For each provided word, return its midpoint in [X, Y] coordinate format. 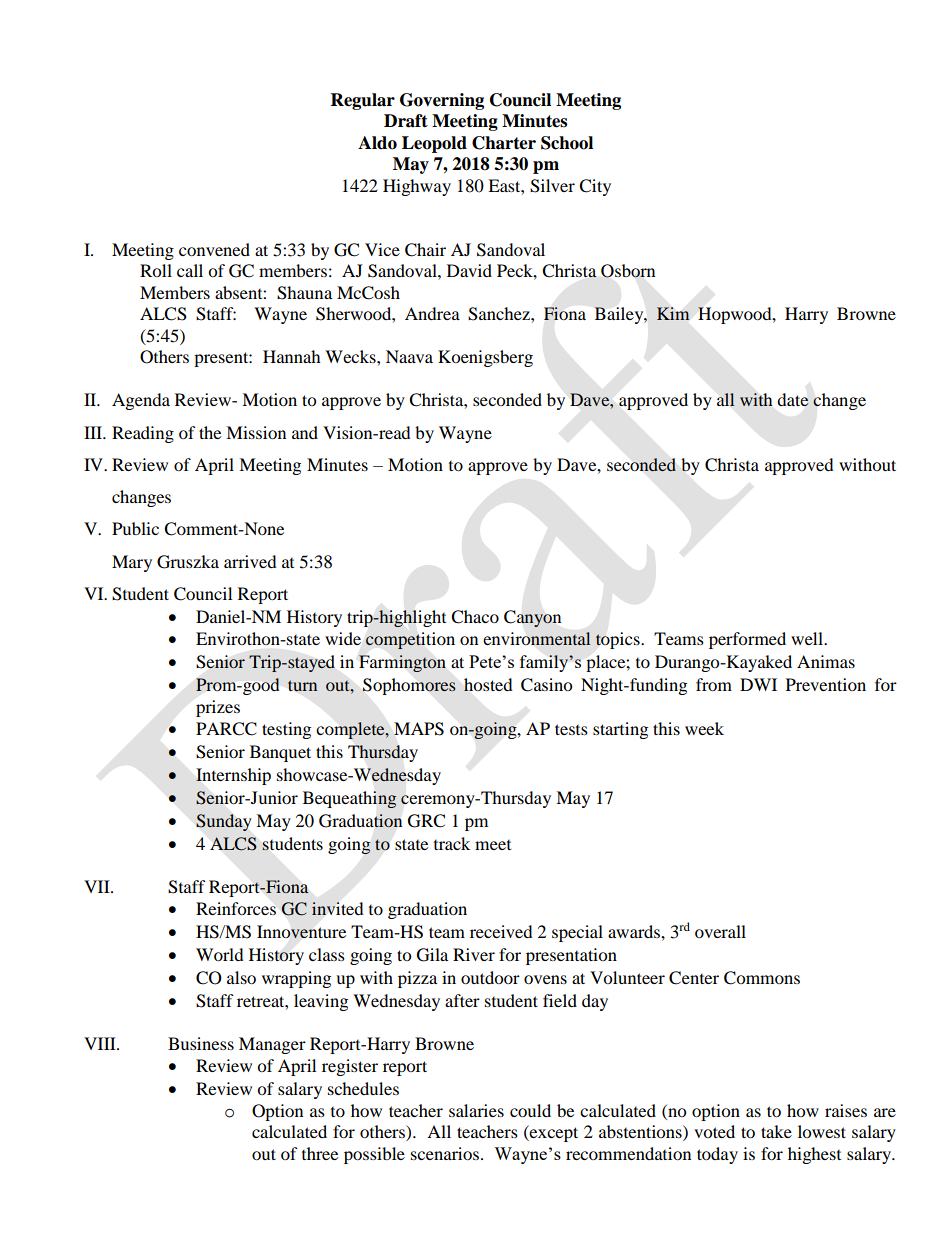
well [808, 638]
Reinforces [236, 908]
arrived [250, 561]
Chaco [475, 617]
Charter [504, 143]
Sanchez [500, 314]
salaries [476, 1110]
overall [720, 931]
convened [214, 249]
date [793, 399]
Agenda [141, 401]
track [452, 843]
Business [201, 1043]
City [595, 187]
